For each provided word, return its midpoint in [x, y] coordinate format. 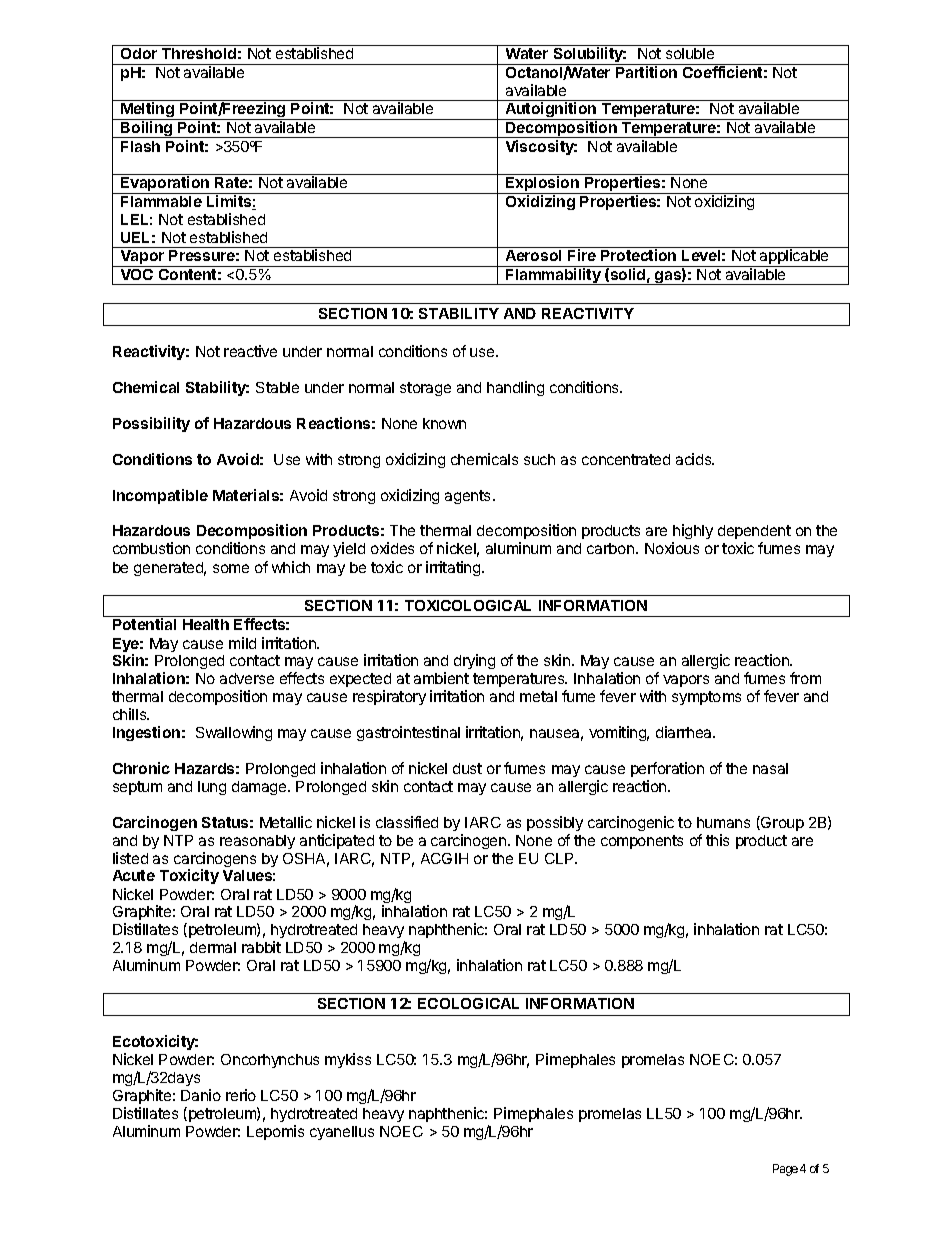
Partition [647, 71]
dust [467, 768]
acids [695, 459]
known [444, 423]
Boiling [147, 129]
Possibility [151, 424]
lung [212, 788]
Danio [201, 1095]
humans [723, 822]
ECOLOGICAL [468, 1003]
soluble [690, 53]
